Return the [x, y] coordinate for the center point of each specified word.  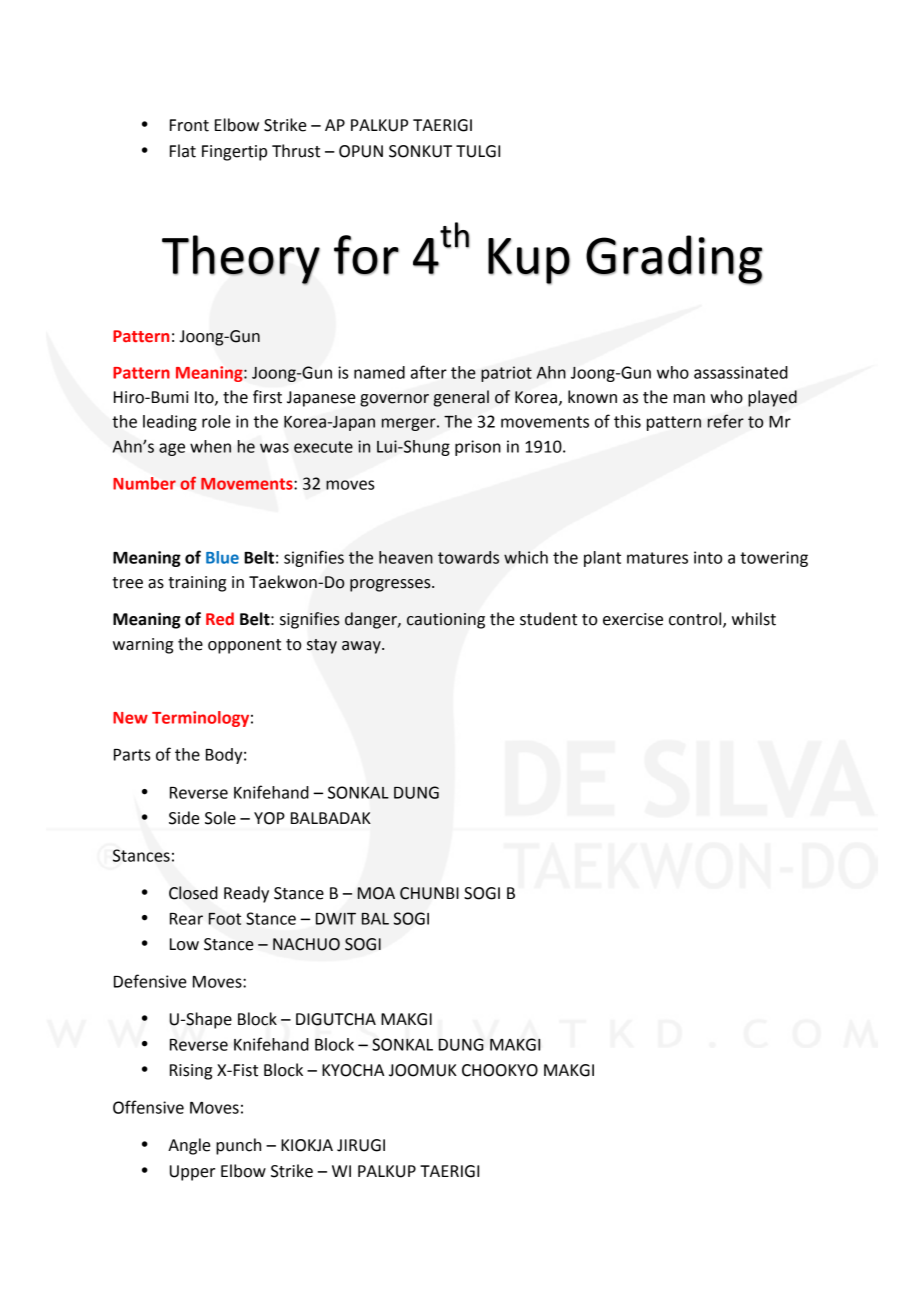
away [362, 647]
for [366, 255]
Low [184, 944]
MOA [376, 893]
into [708, 557]
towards [468, 557]
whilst [754, 619]
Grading [674, 260]
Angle [189, 1146]
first [267, 397]
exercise [633, 619]
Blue [222, 557]
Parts [132, 755]
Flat [183, 151]
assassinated [741, 372]
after [429, 372]
